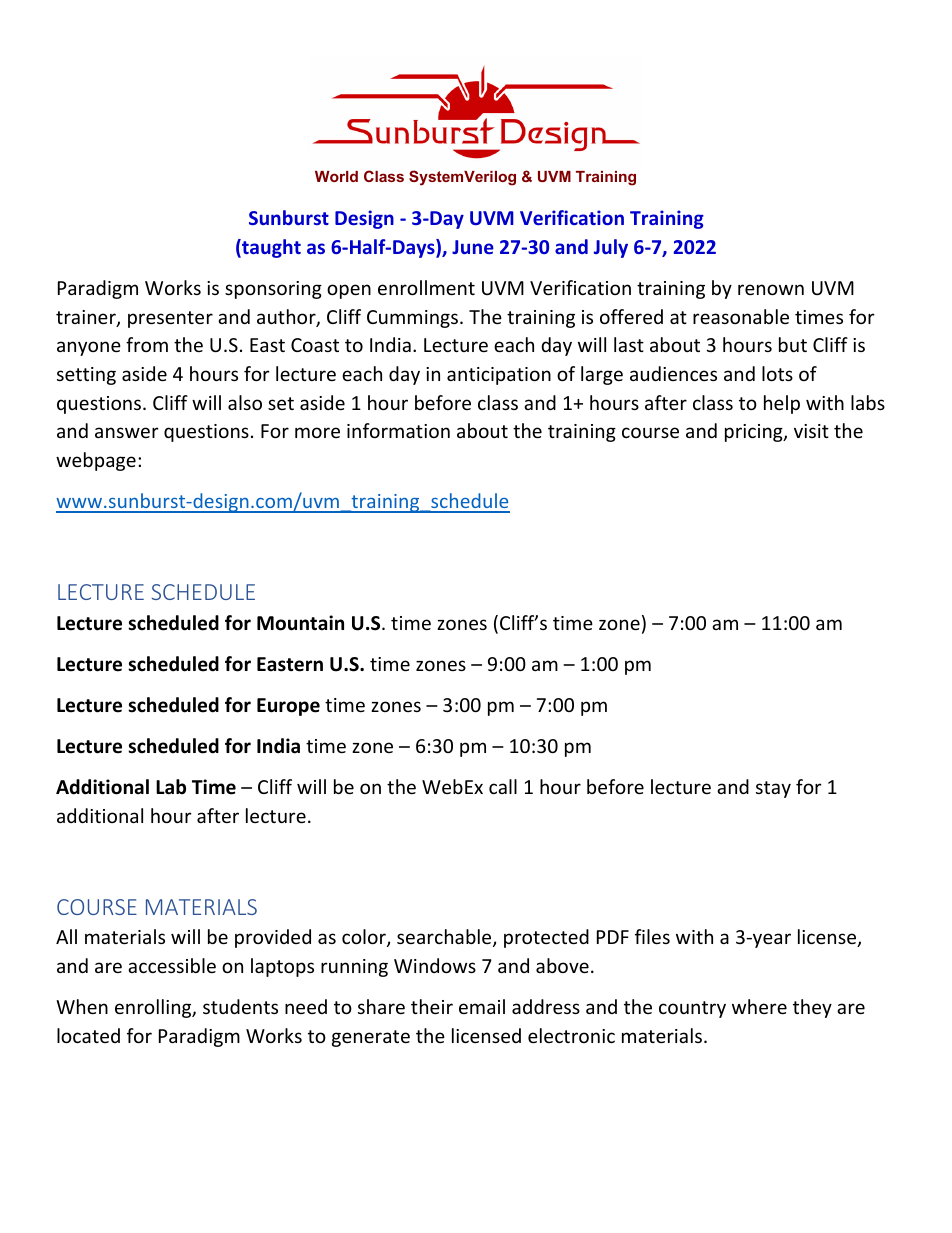  Describe the element at coordinates (473, 247) in the image. I see `June` at that location.
